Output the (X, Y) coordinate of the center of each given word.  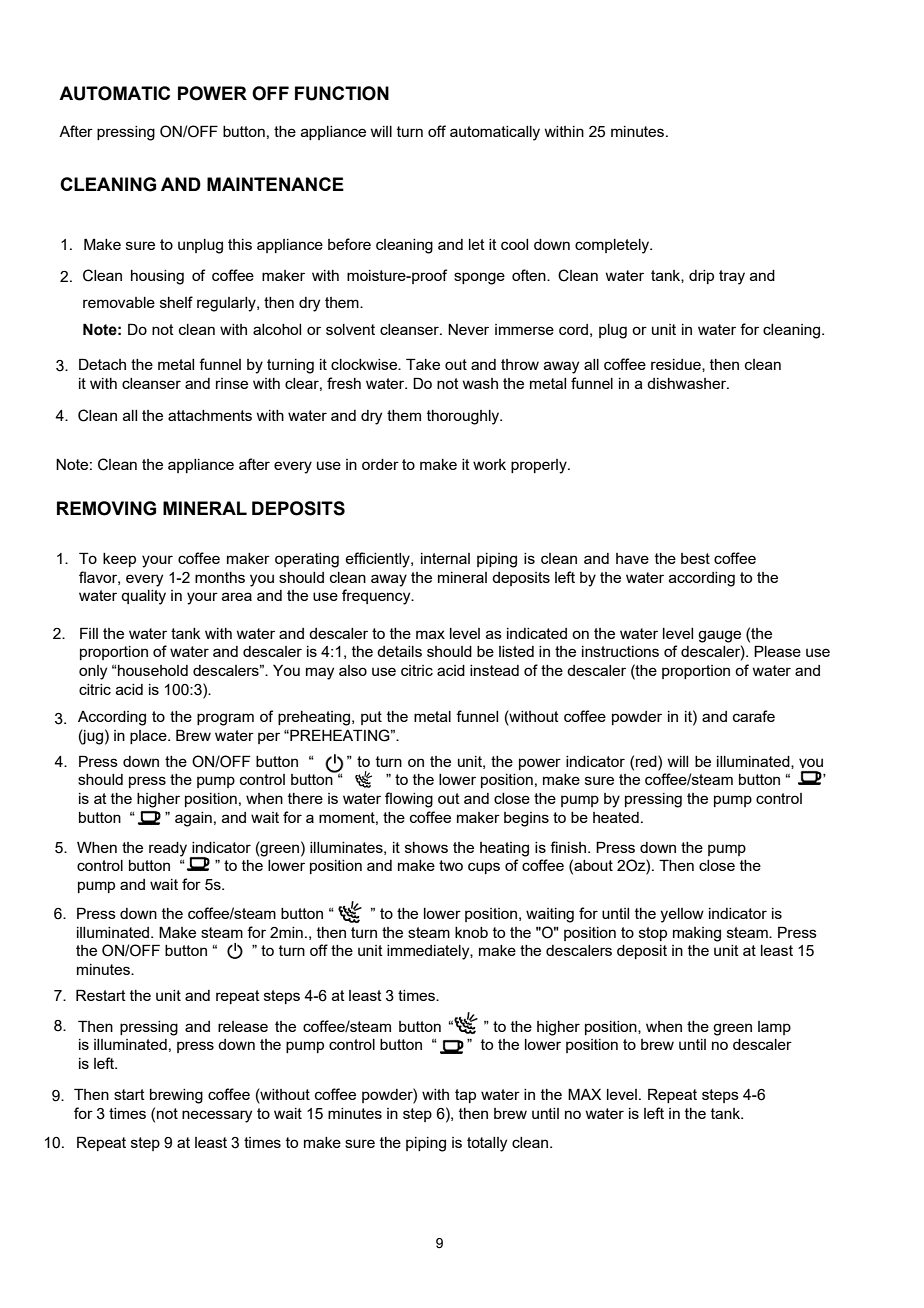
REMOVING (106, 508)
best (695, 558)
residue (677, 365)
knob (471, 932)
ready (169, 850)
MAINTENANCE (275, 184)
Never (468, 329)
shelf (176, 302)
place (149, 737)
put (371, 718)
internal (445, 558)
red (647, 761)
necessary (217, 1116)
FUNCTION (342, 93)
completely (613, 246)
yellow (682, 915)
